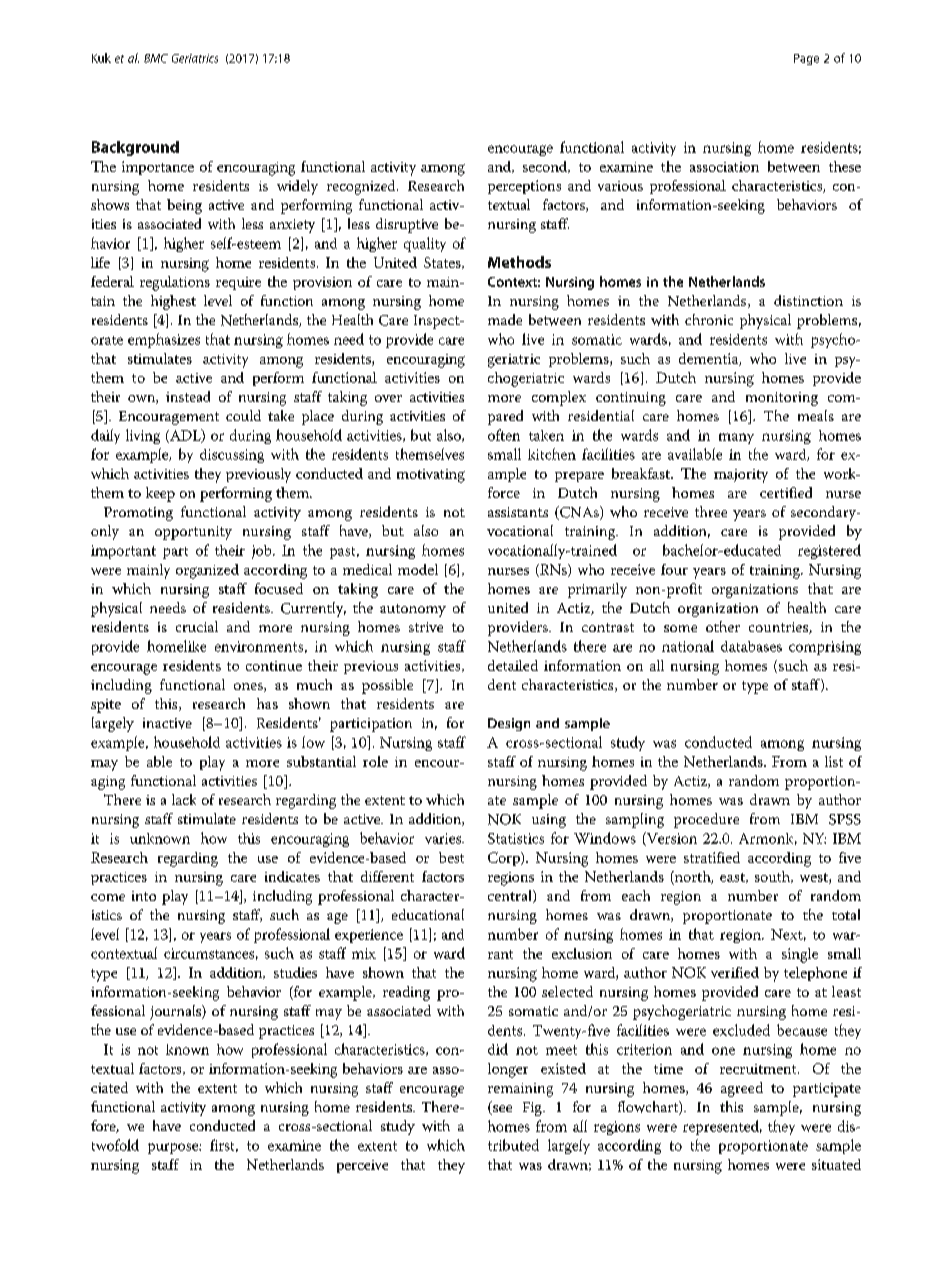  Describe the element at coordinates (706, 820) in the page. I see `procedure` at that location.
